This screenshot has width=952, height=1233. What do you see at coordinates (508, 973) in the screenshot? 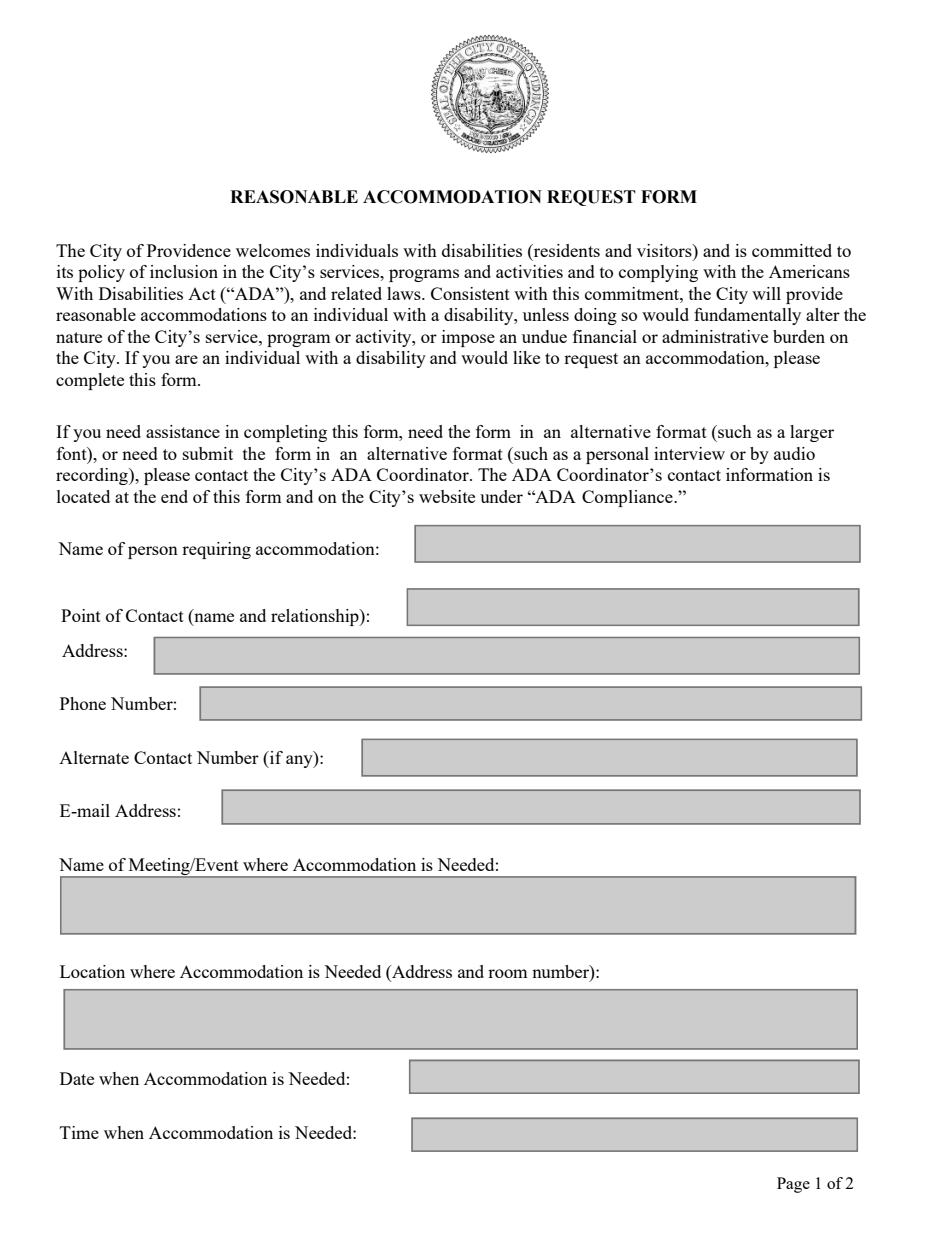
I see `room` at bounding box center [508, 973].
